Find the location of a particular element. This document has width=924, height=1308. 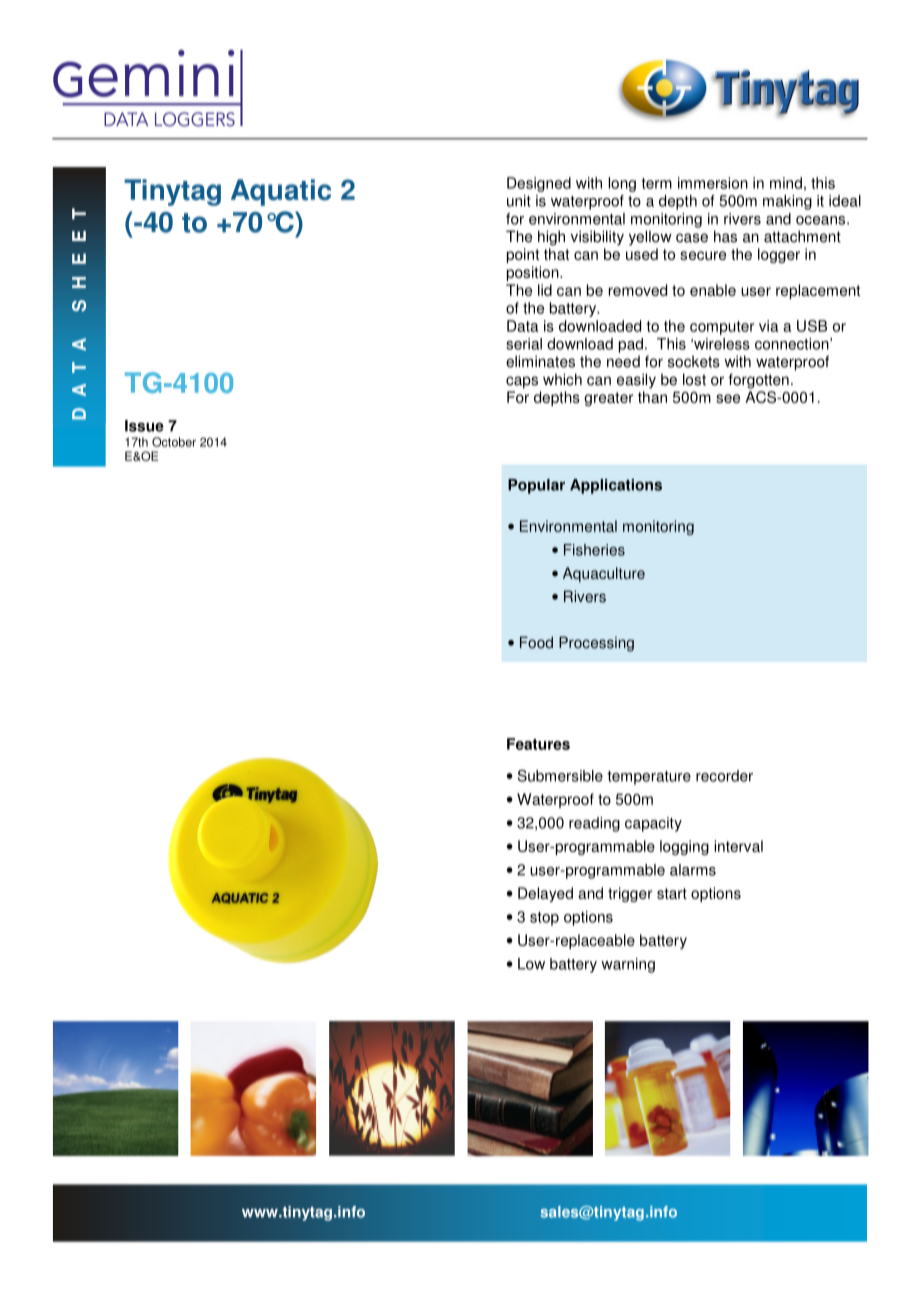

Delayed is located at coordinates (545, 894).
